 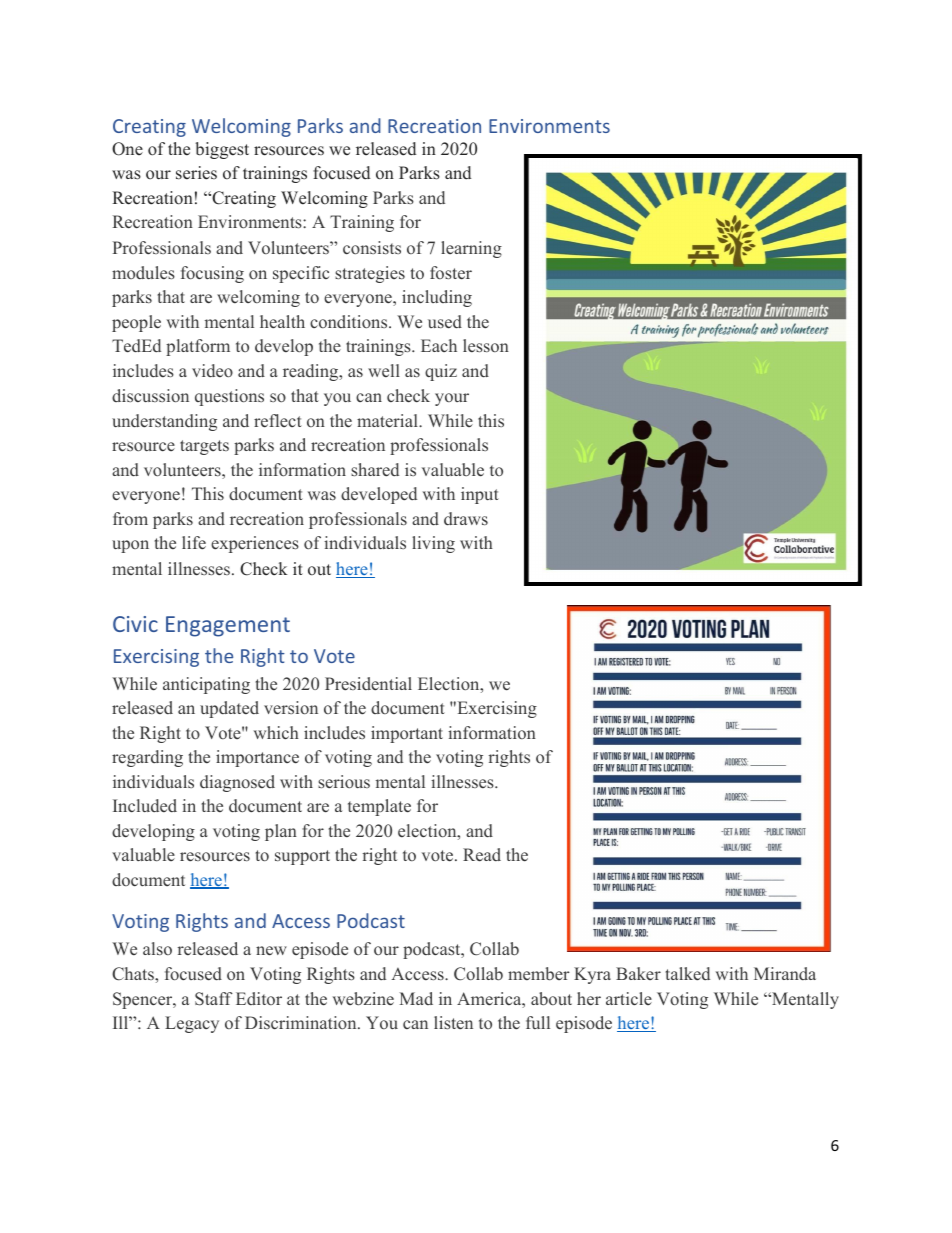 I want to click on listen, so click(x=453, y=1023).
